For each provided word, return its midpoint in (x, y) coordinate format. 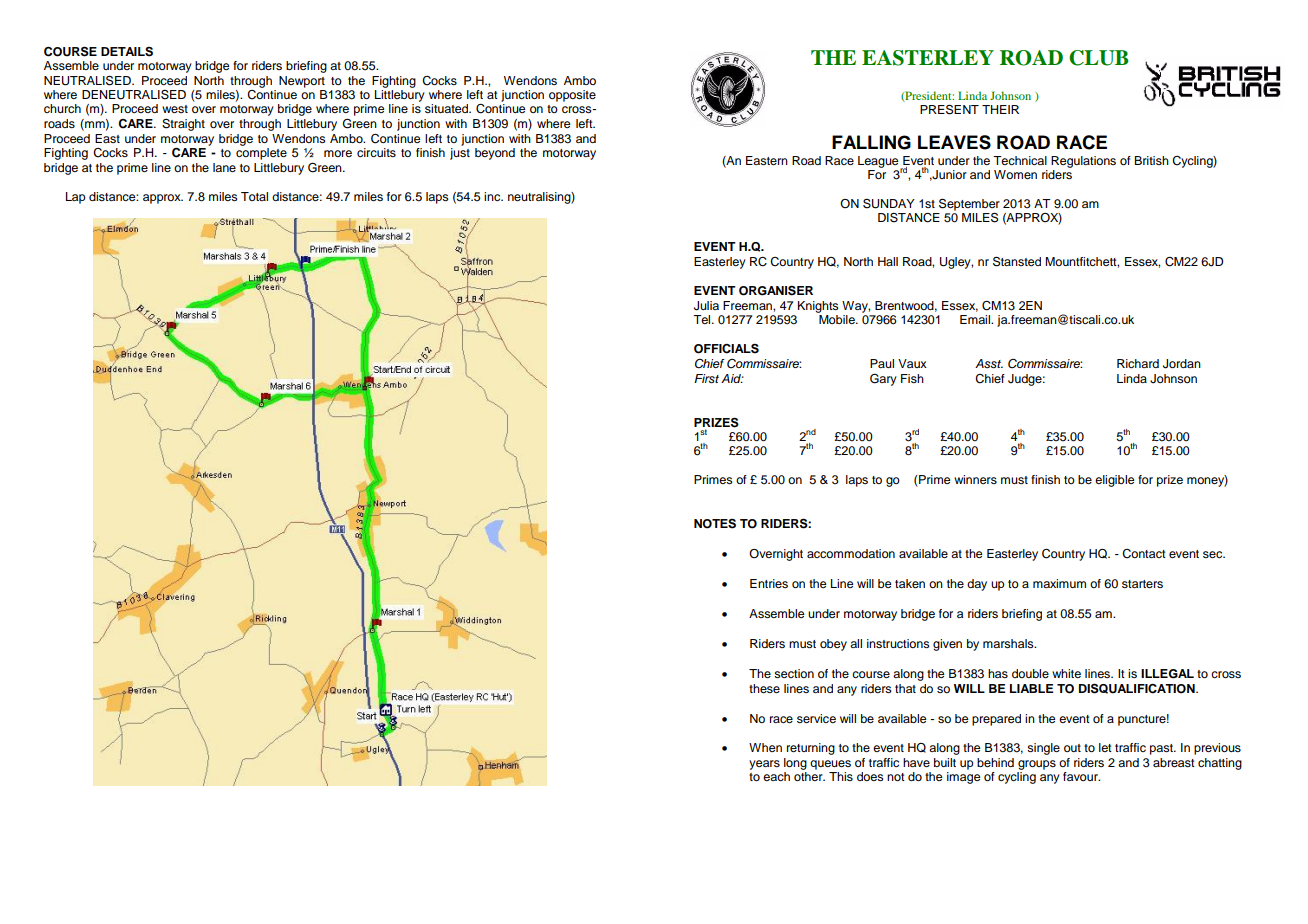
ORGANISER (776, 290)
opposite (572, 96)
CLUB (1098, 58)
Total (254, 196)
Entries (769, 583)
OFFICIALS (726, 348)
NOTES (715, 524)
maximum (1059, 583)
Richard (1138, 363)
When (765, 747)
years (764, 765)
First (706, 379)
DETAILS (127, 52)
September (969, 205)
